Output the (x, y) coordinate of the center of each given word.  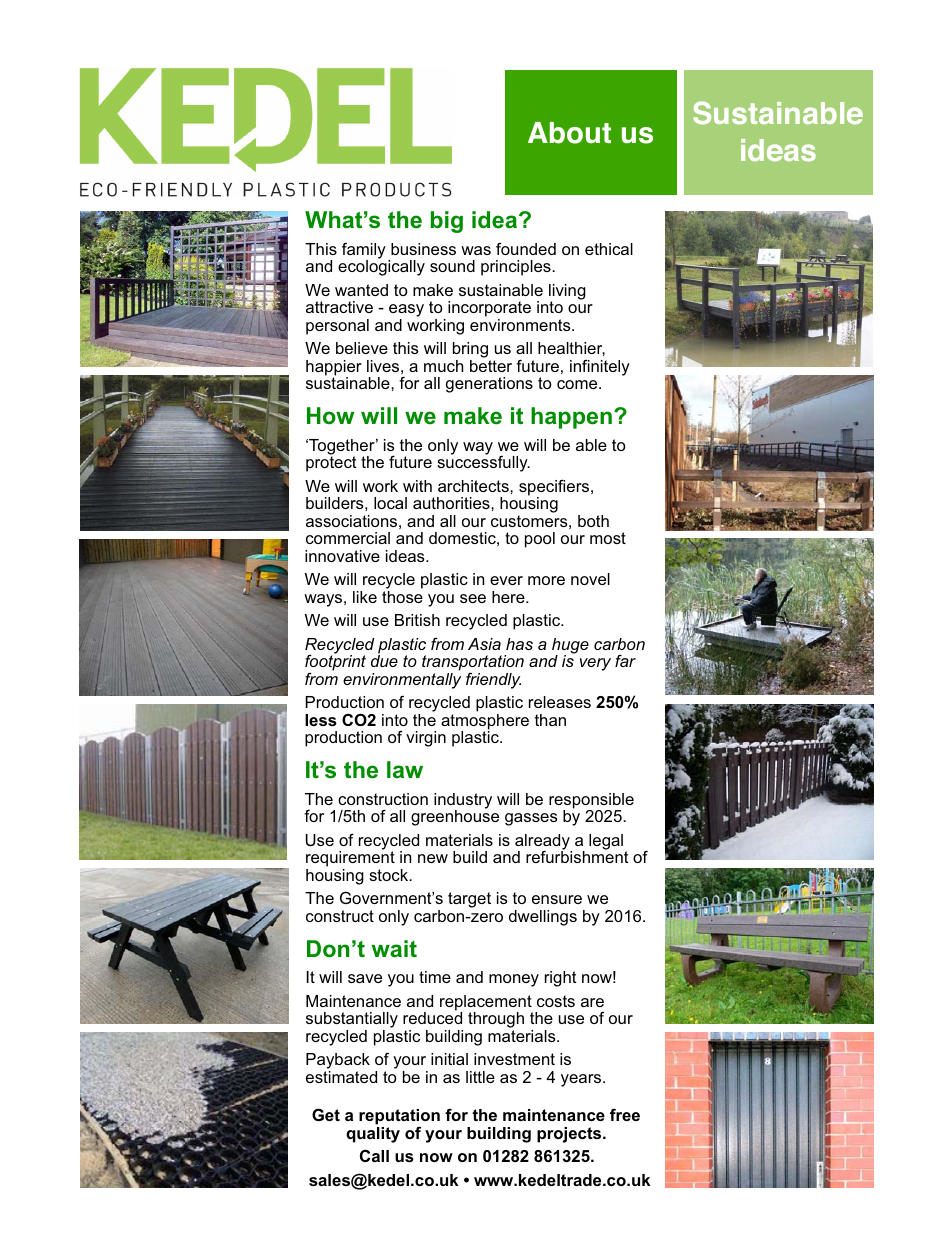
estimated (341, 1077)
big (447, 222)
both (593, 521)
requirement (350, 859)
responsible (591, 802)
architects (474, 486)
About (569, 133)
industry (463, 802)
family (364, 251)
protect (331, 463)
